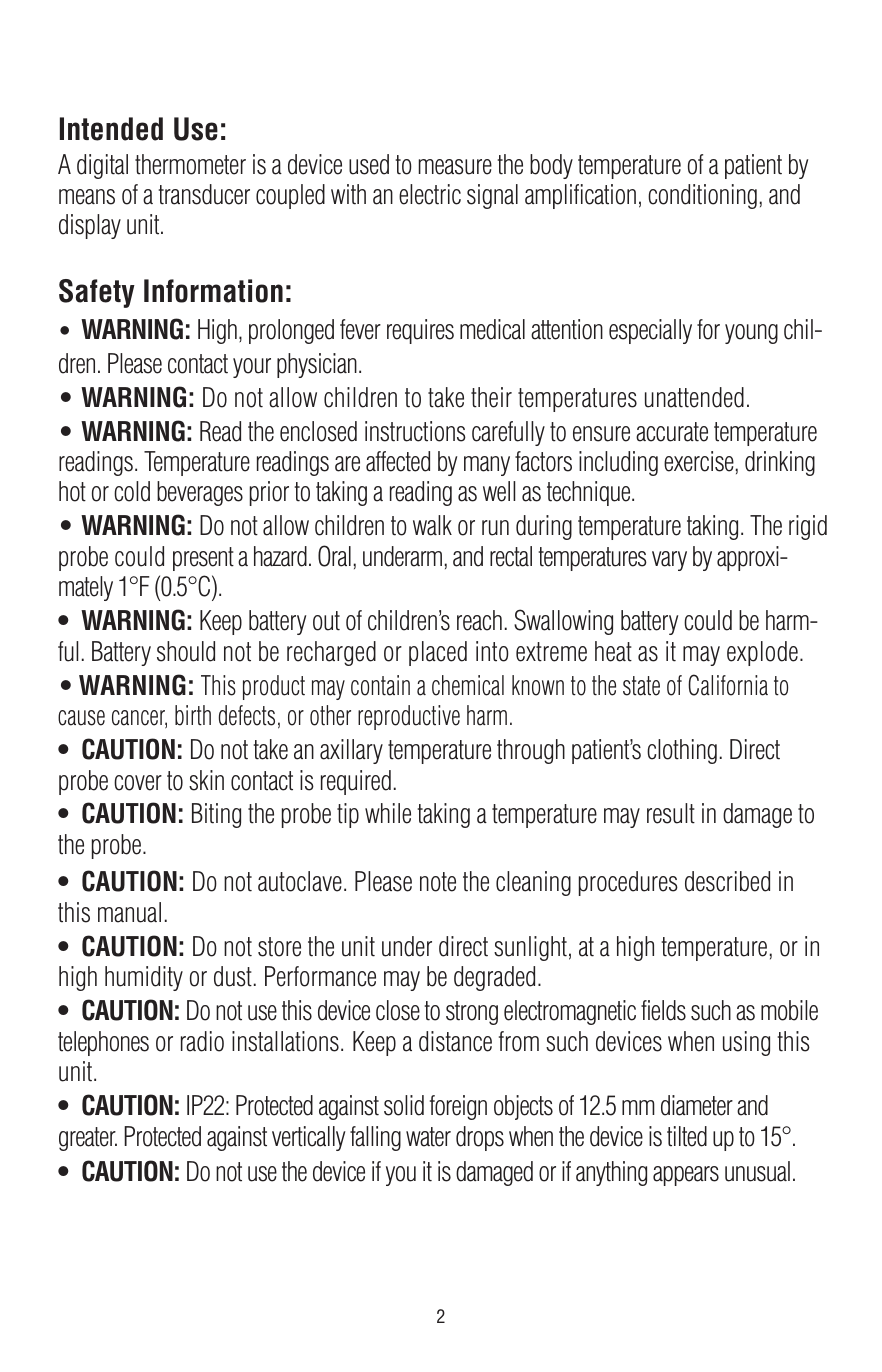  I want to click on note, so click(438, 882).
